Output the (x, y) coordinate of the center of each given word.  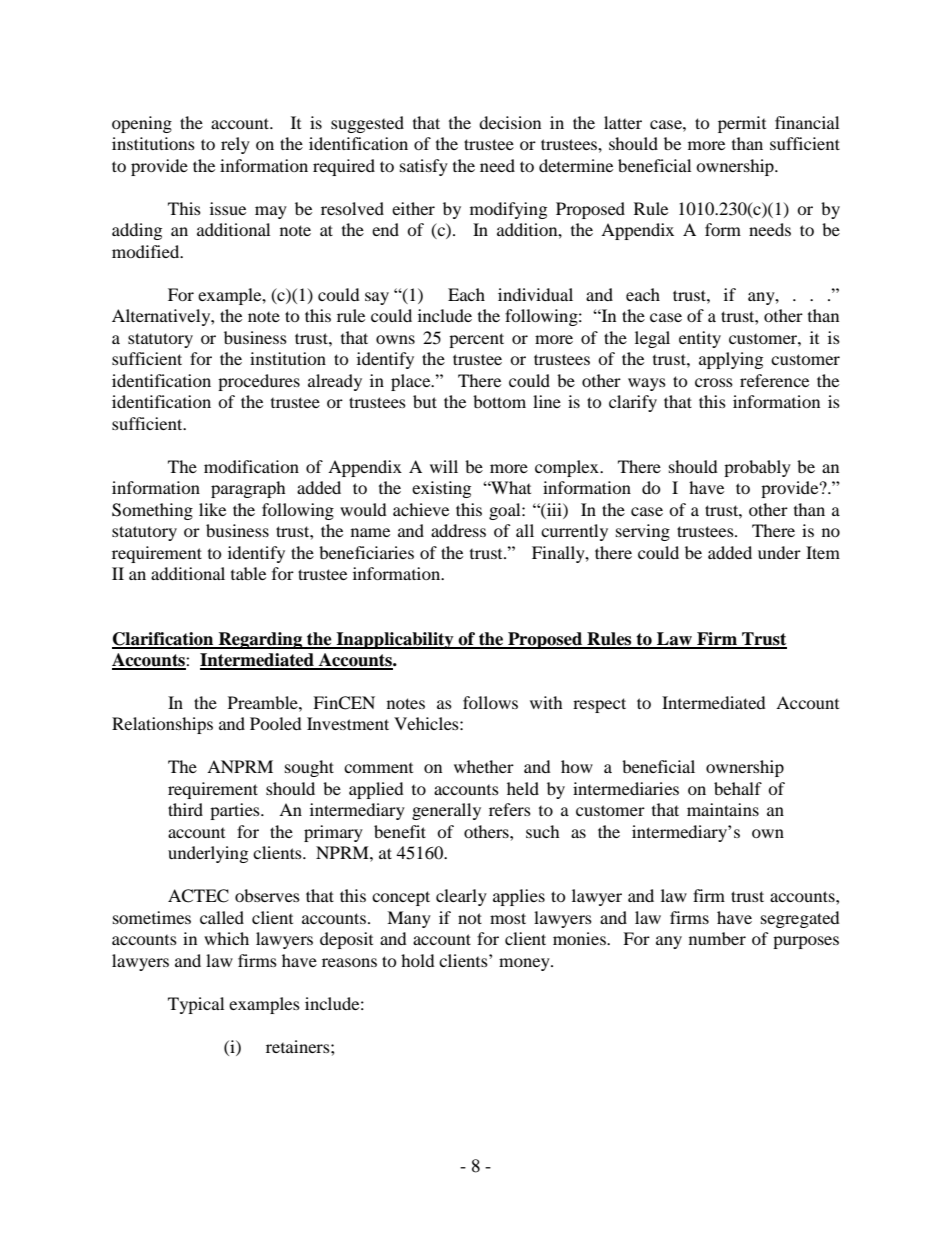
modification (251, 466)
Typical (196, 1005)
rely (235, 145)
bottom (499, 401)
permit (742, 124)
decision (510, 122)
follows (490, 702)
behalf (738, 788)
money (525, 964)
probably (757, 468)
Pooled (276, 723)
